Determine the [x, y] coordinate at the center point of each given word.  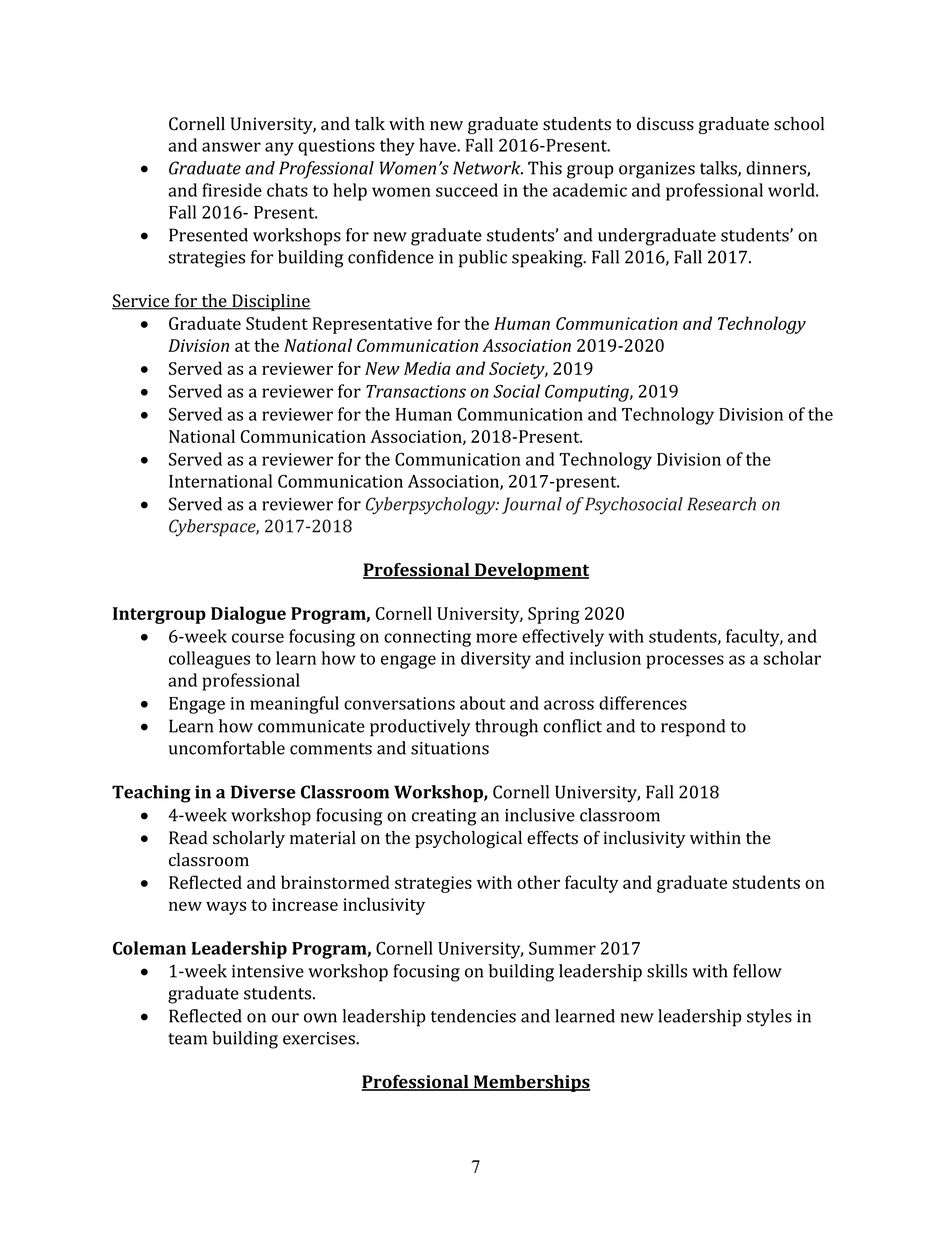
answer [231, 147]
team [187, 1039]
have [438, 145]
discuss [665, 124]
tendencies [473, 1016]
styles [769, 1018]
